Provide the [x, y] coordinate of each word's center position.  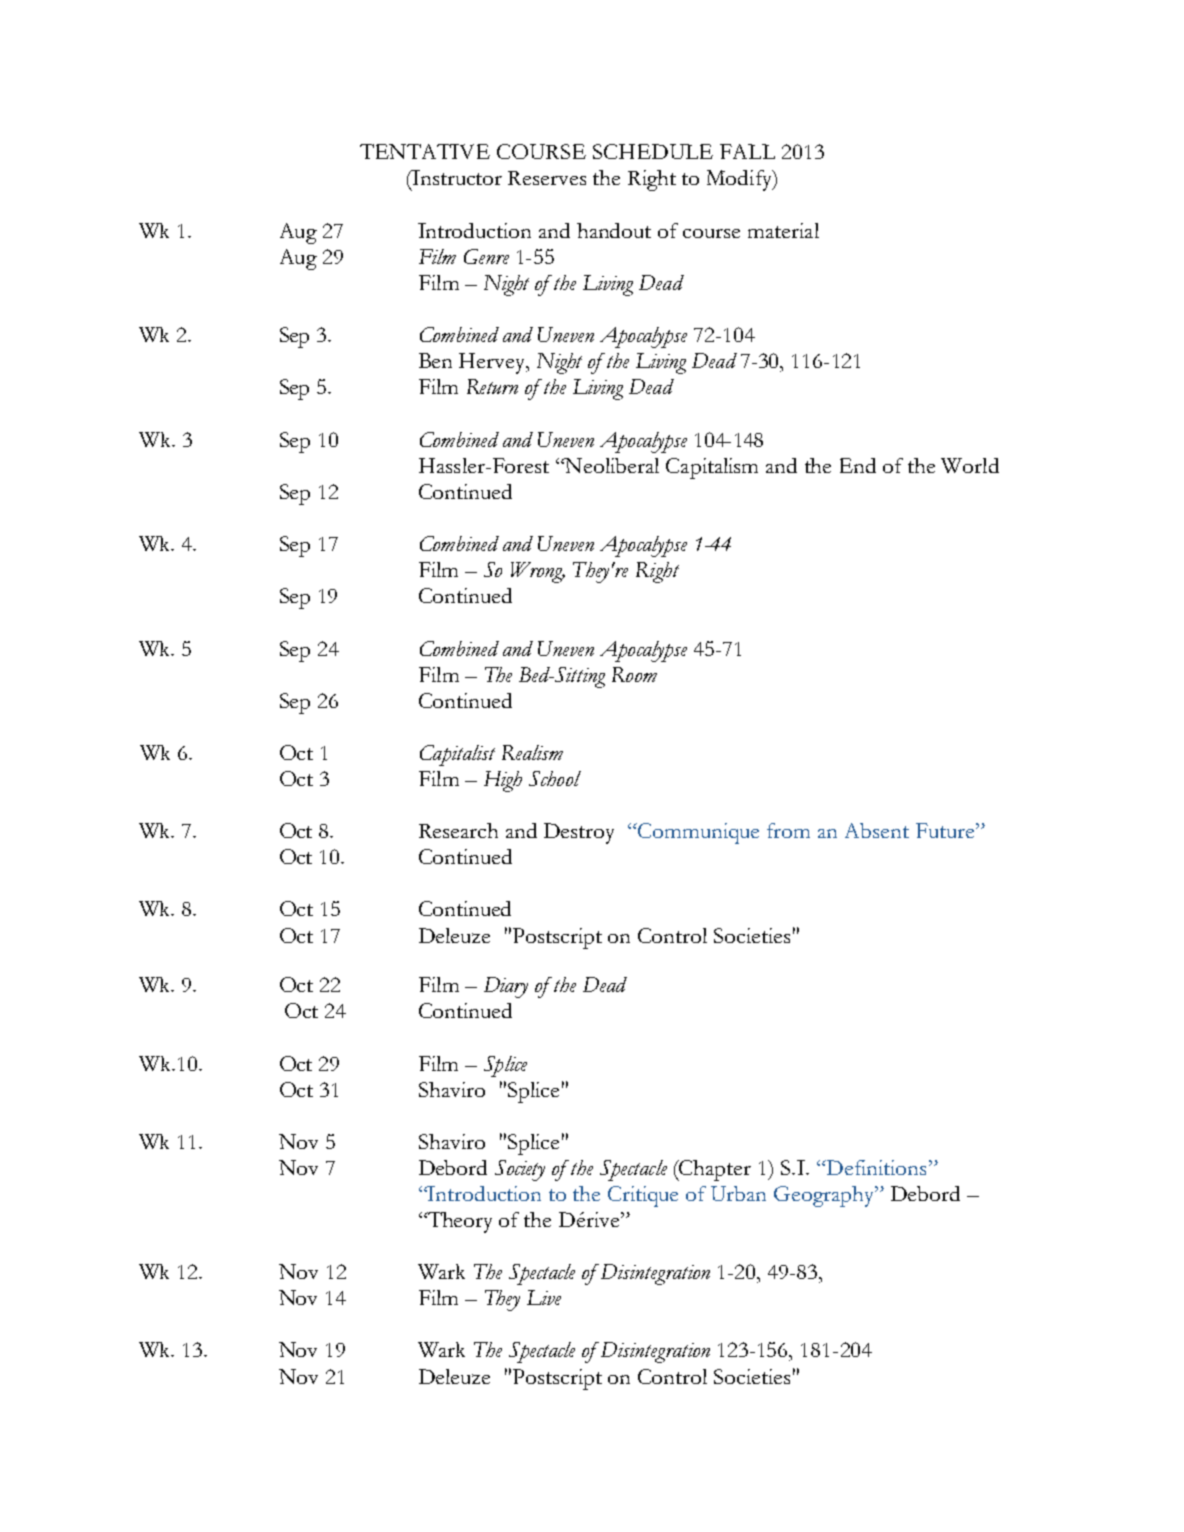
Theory [459, 1222]
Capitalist [457, 755]
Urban [738, 1193]
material [783, 230]
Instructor [456, 177]
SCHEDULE [653, 151]
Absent [877, 830]
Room [634, 674]
